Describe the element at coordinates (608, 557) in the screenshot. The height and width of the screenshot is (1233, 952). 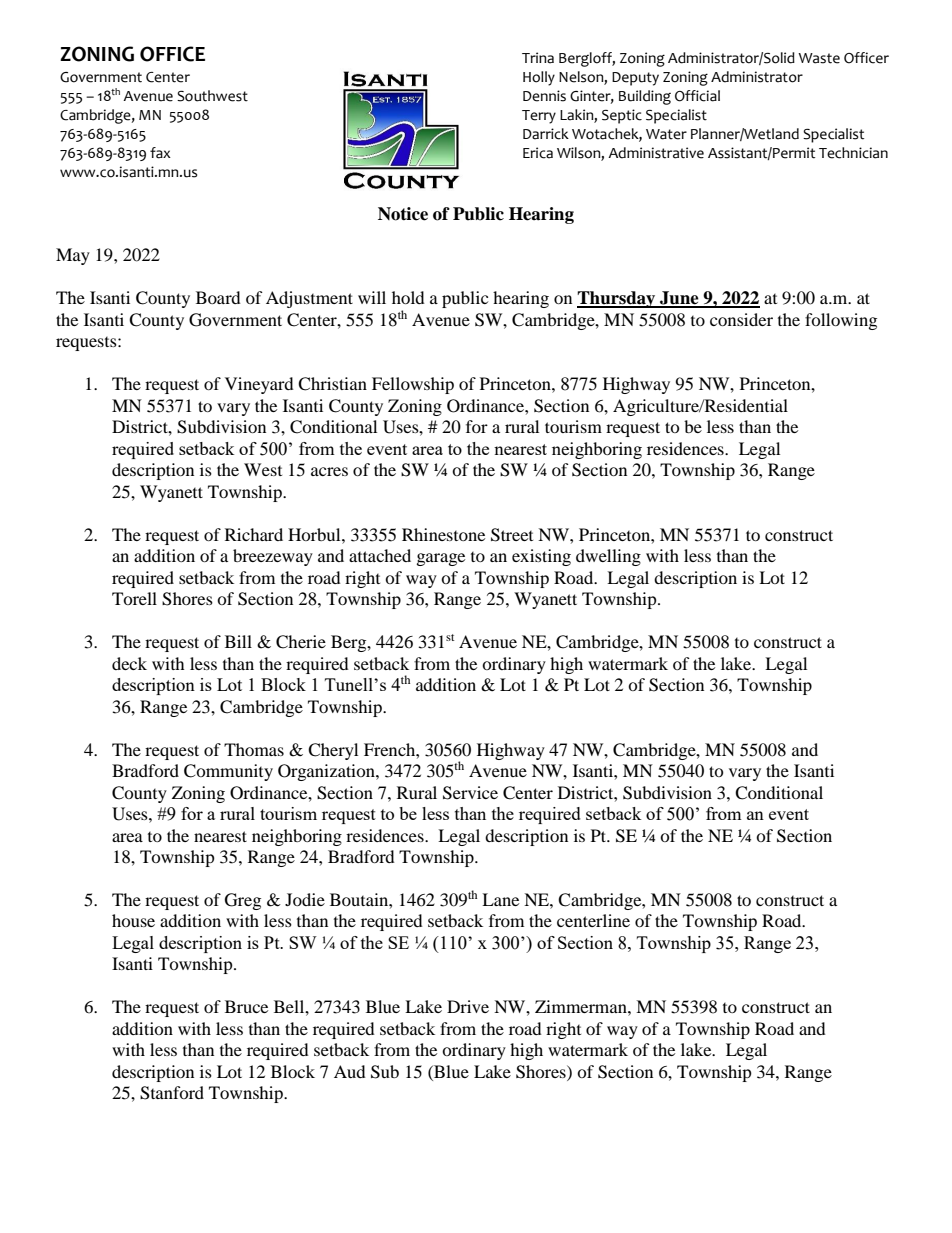
I see `dwelling` at that location.
